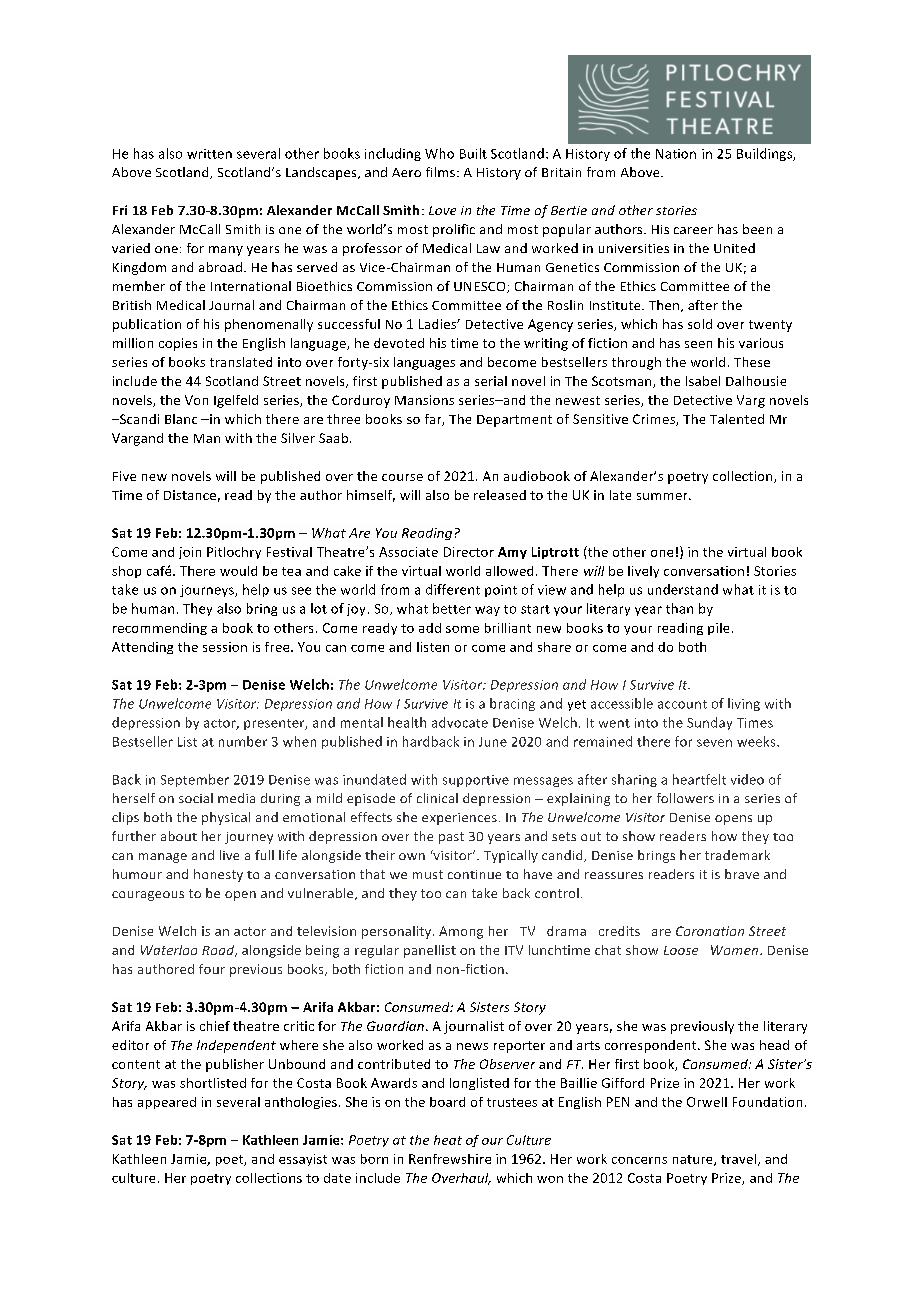 The width and height of the screenshot is (924, 1308). Describe the element at coordinates (195, 780) in the screenshot. I see `September` at that location.
